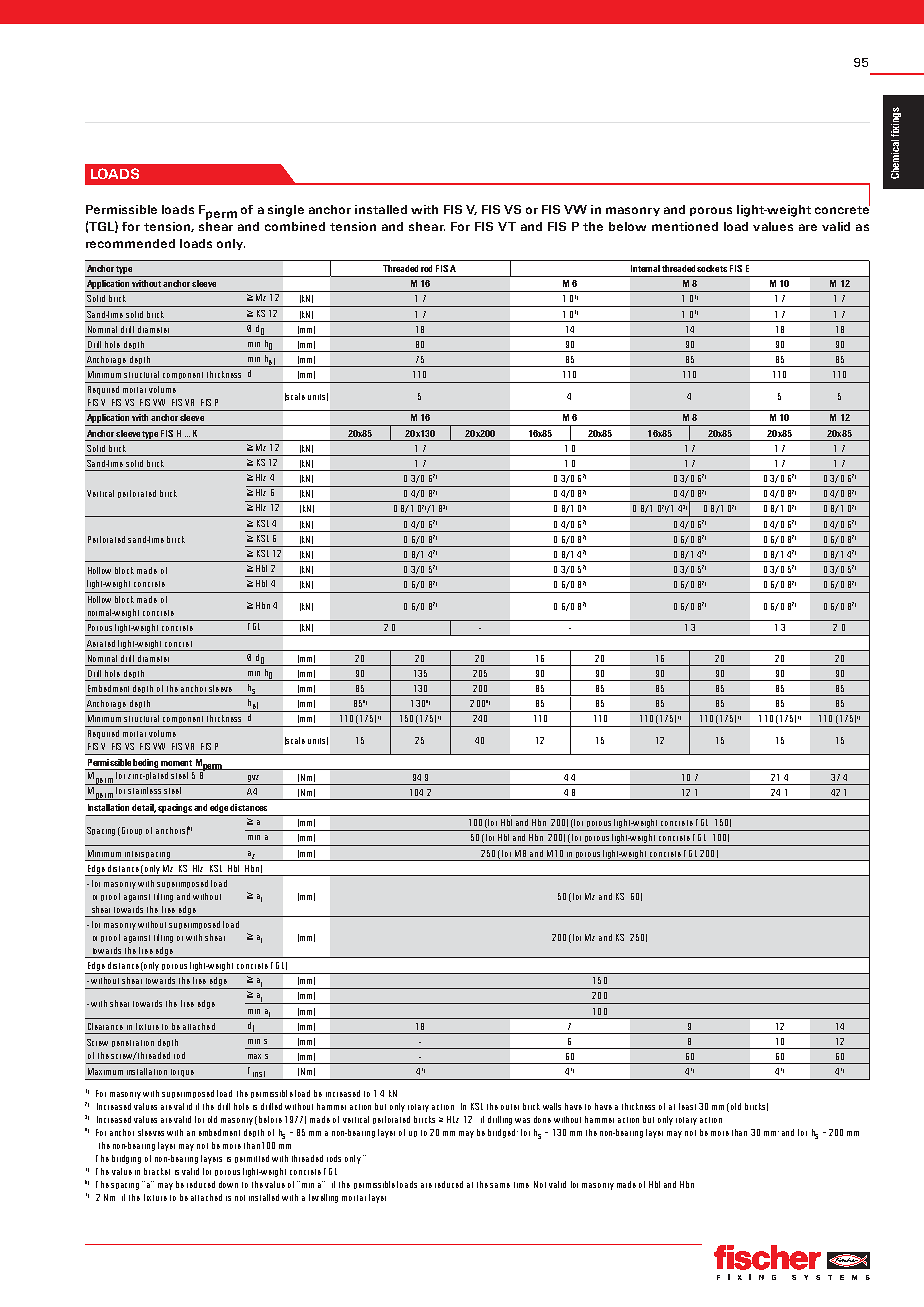 This screenshot has height=1307, width=924. I want to click on bridging, so click(126, 1159).
